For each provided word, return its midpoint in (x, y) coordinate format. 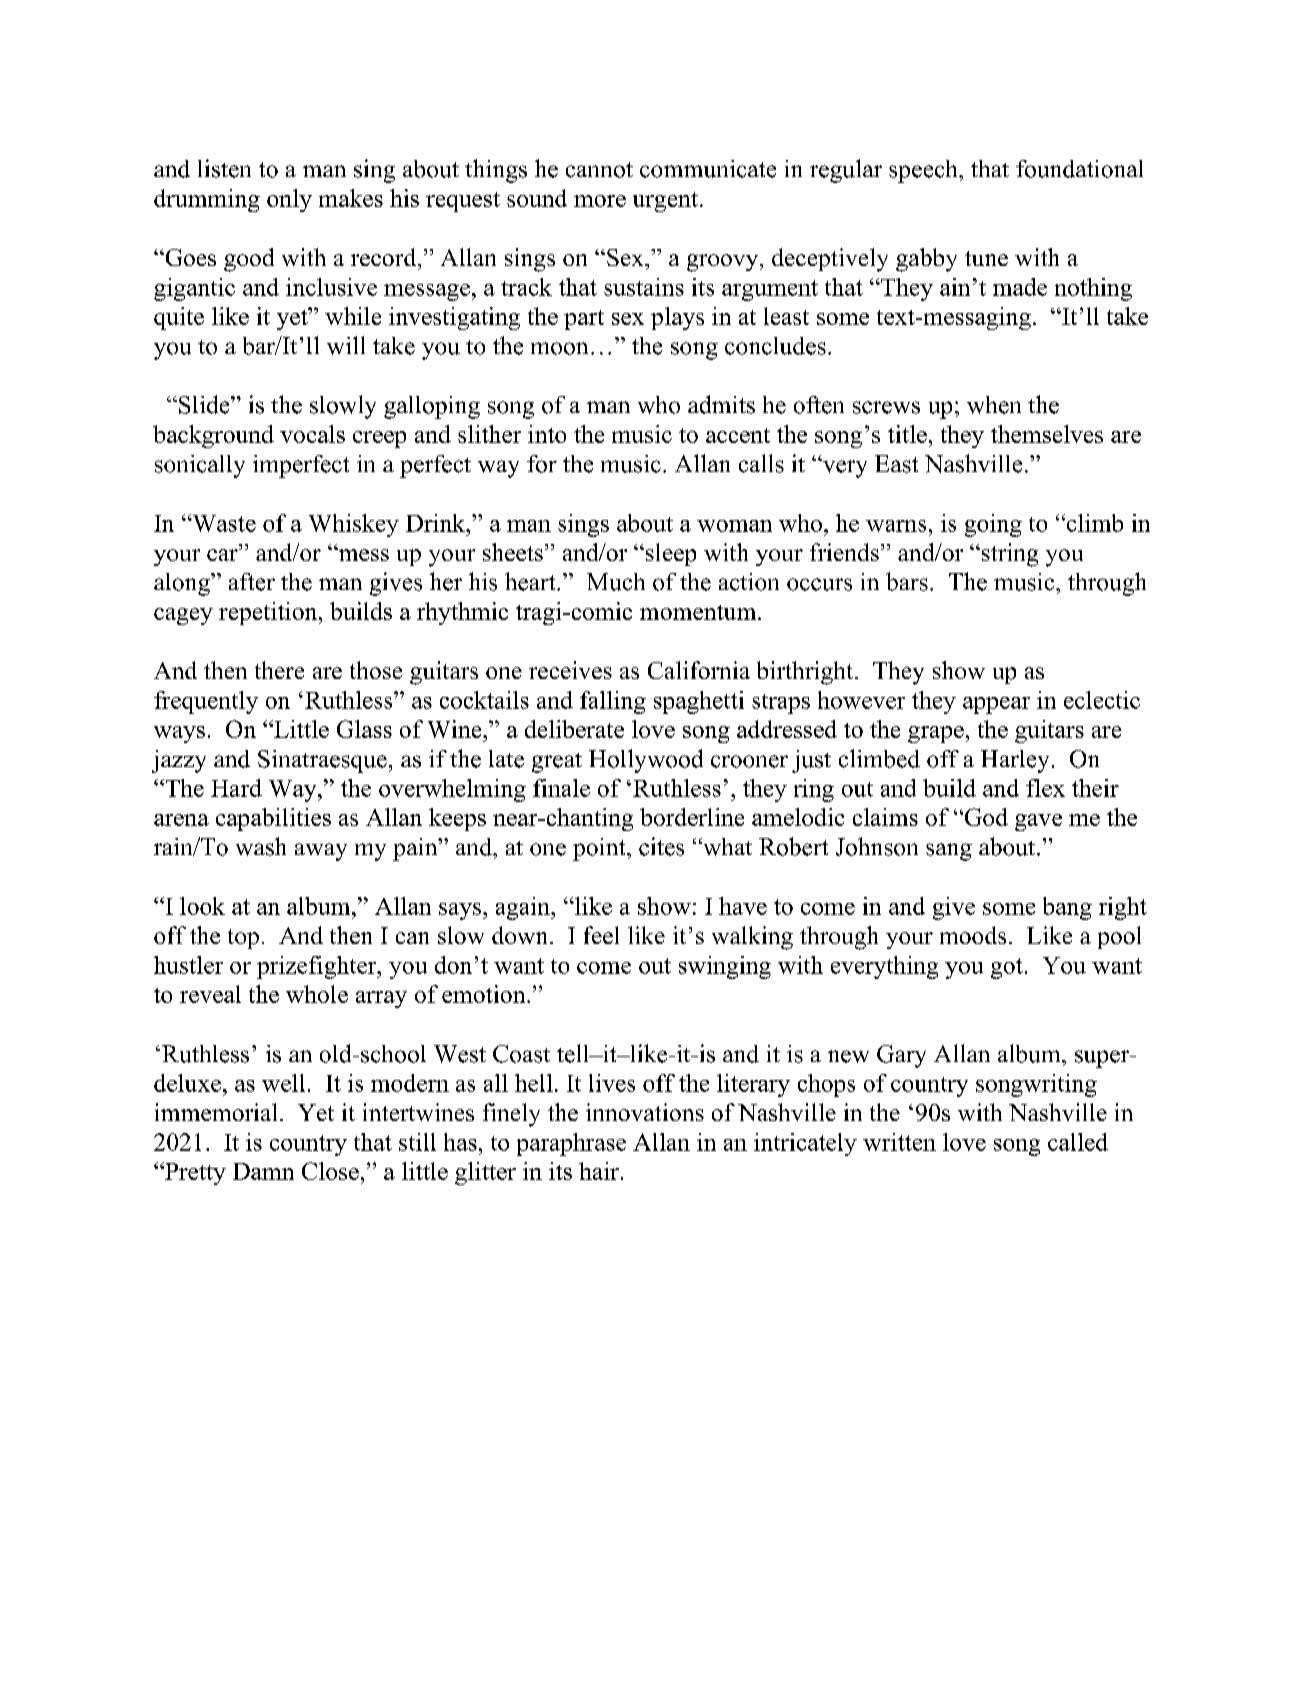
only (289, 200)
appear (996, 705)
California (699, 670)
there (279, 670)
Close (330, 1171)
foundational (1079, 169)
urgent (665, 202)
